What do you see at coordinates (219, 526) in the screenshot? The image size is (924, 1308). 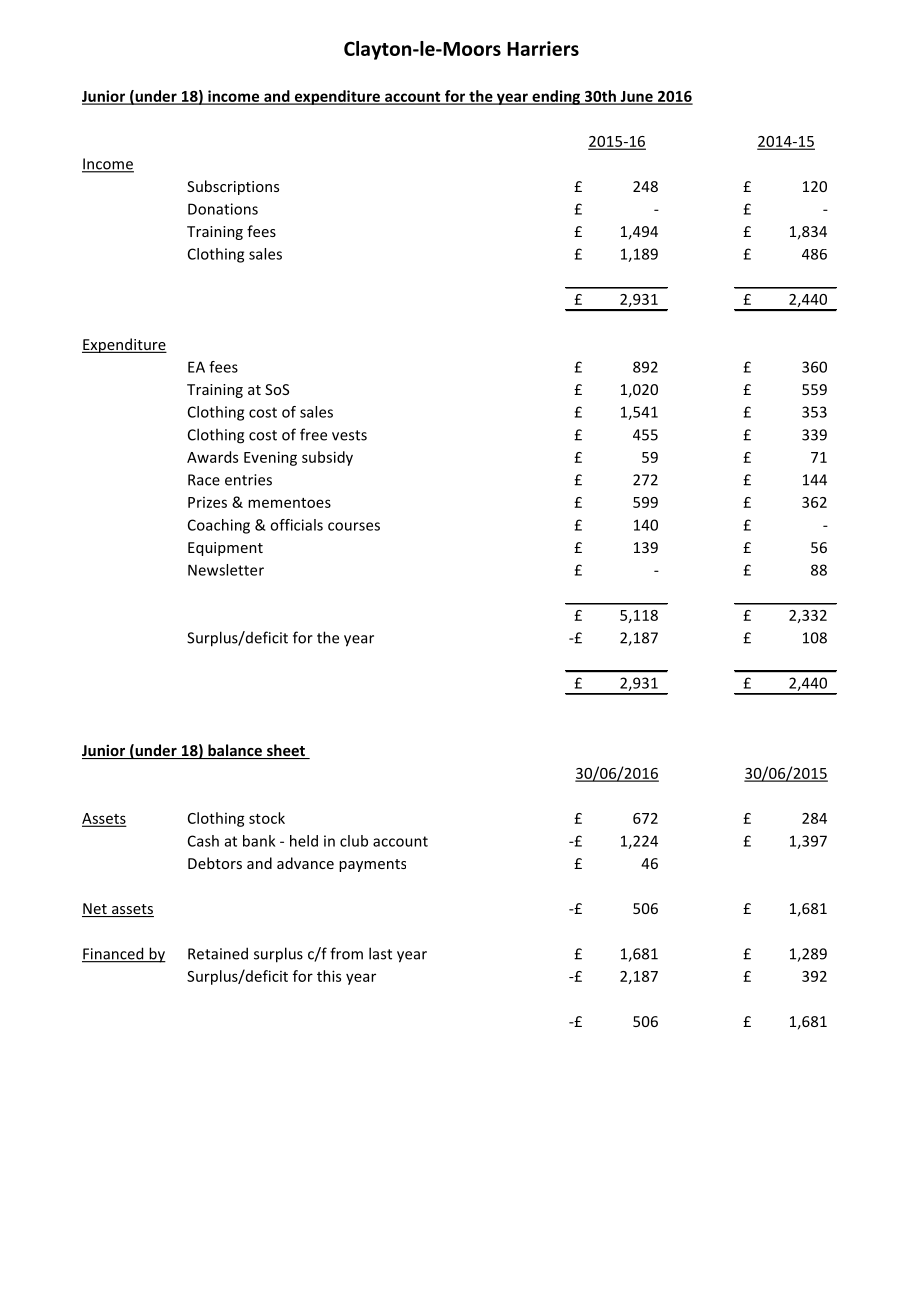 I see `Coaching` at bounding box center [219, 526].
